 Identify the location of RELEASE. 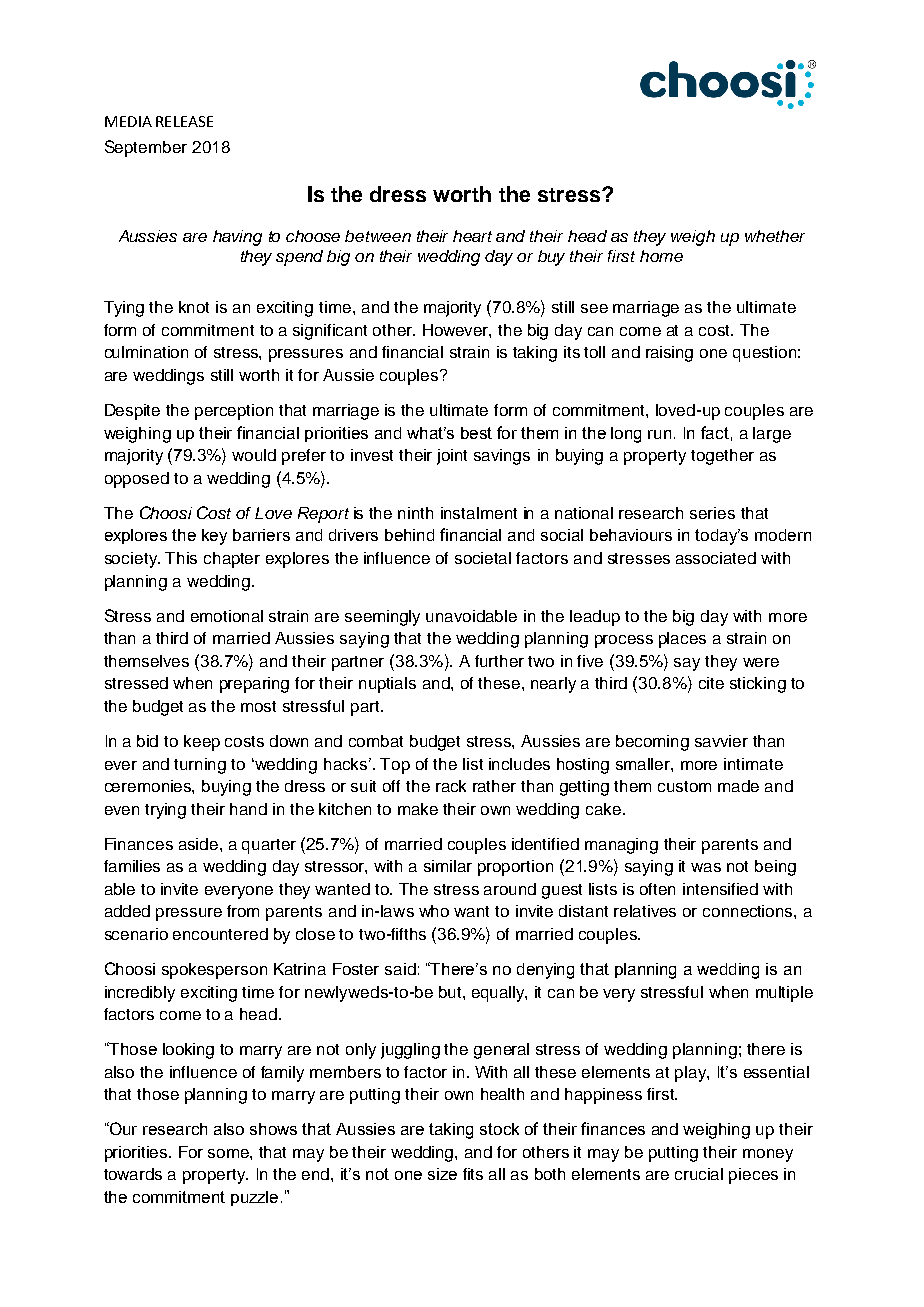
(184, 121).
